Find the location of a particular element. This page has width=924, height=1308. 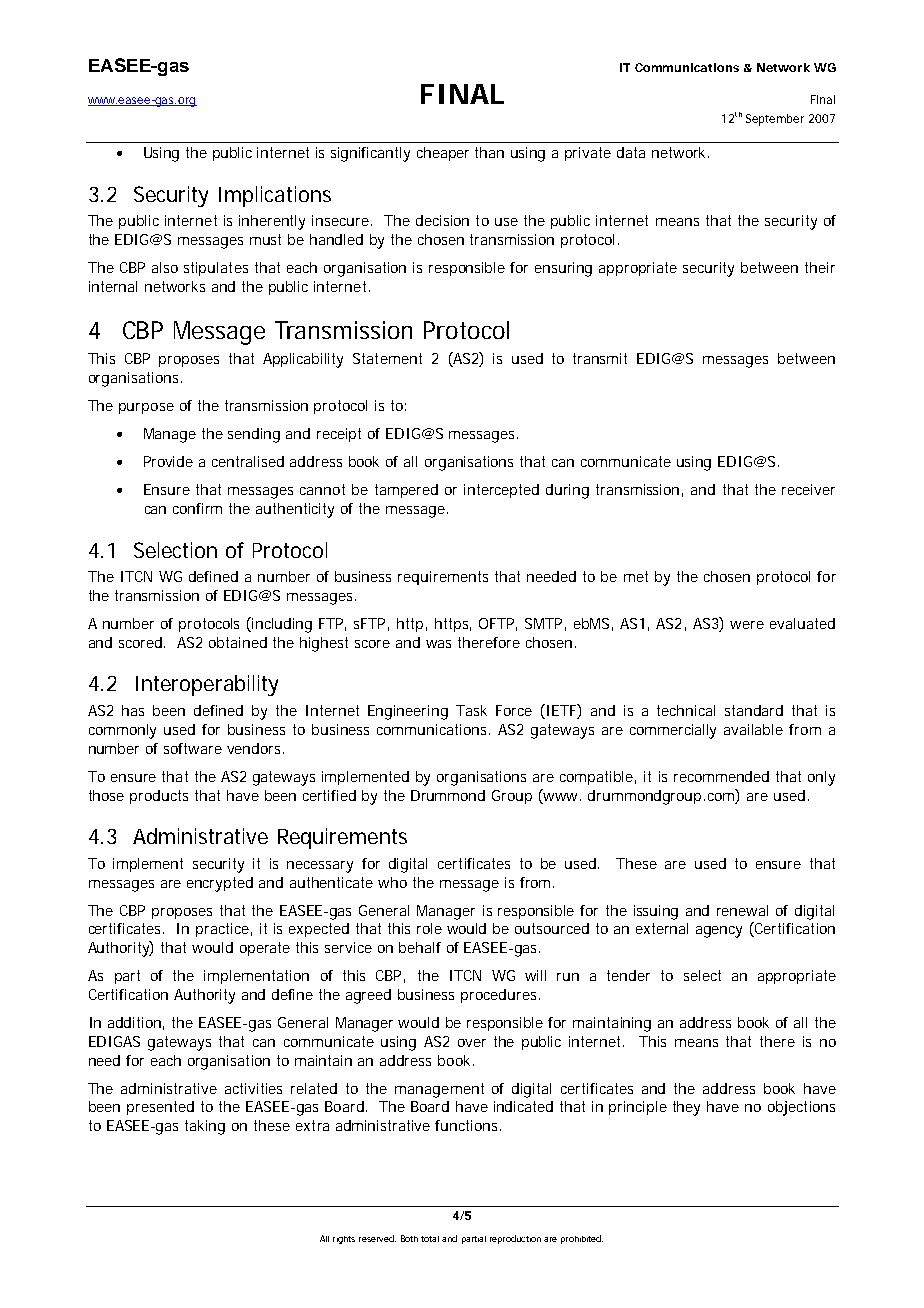

taking is located at coordinates (205, 1127).
